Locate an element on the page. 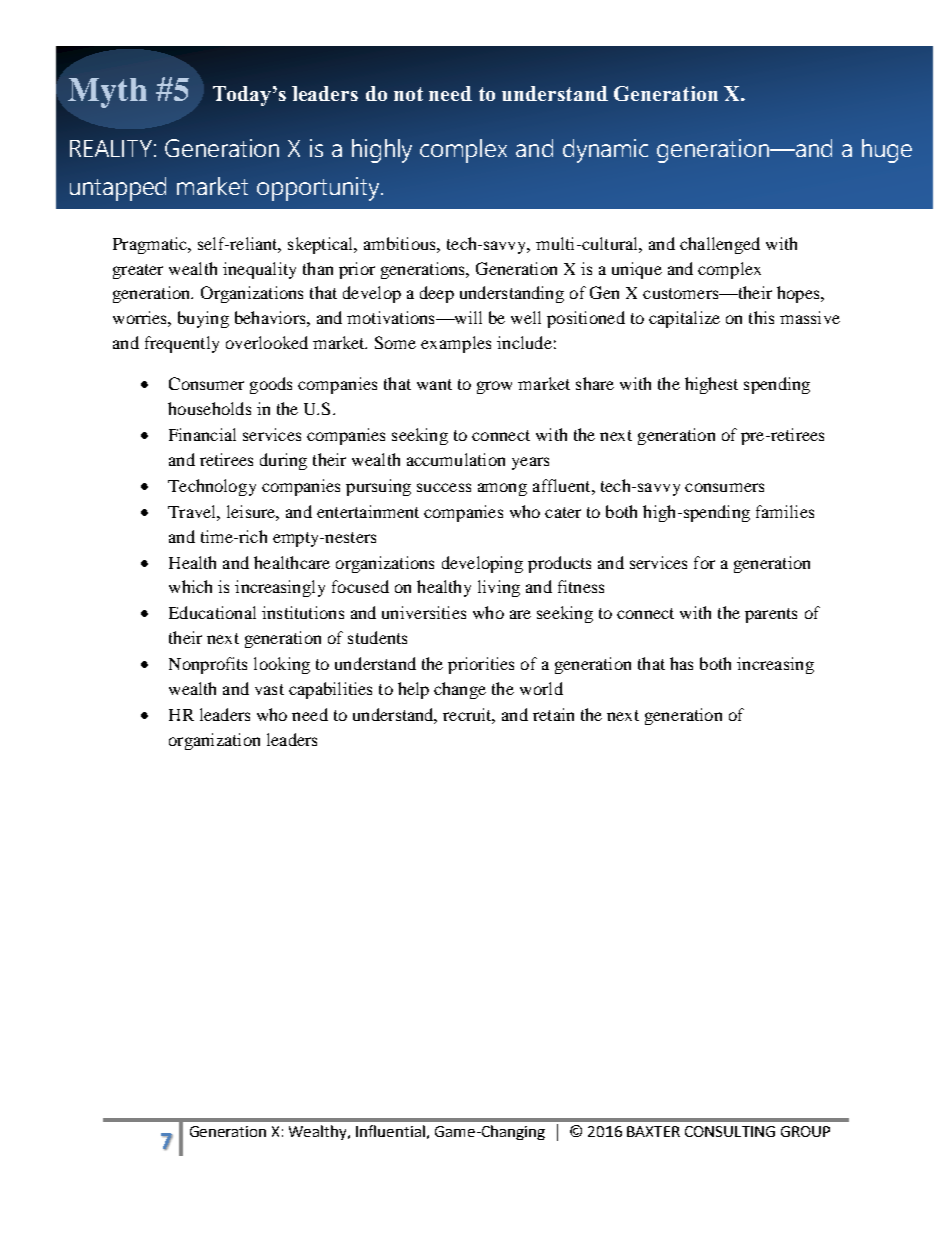 Image resolution: width=952 pixels, height=1233 pixels. GROUP is located at coordinates (805, 1131).
